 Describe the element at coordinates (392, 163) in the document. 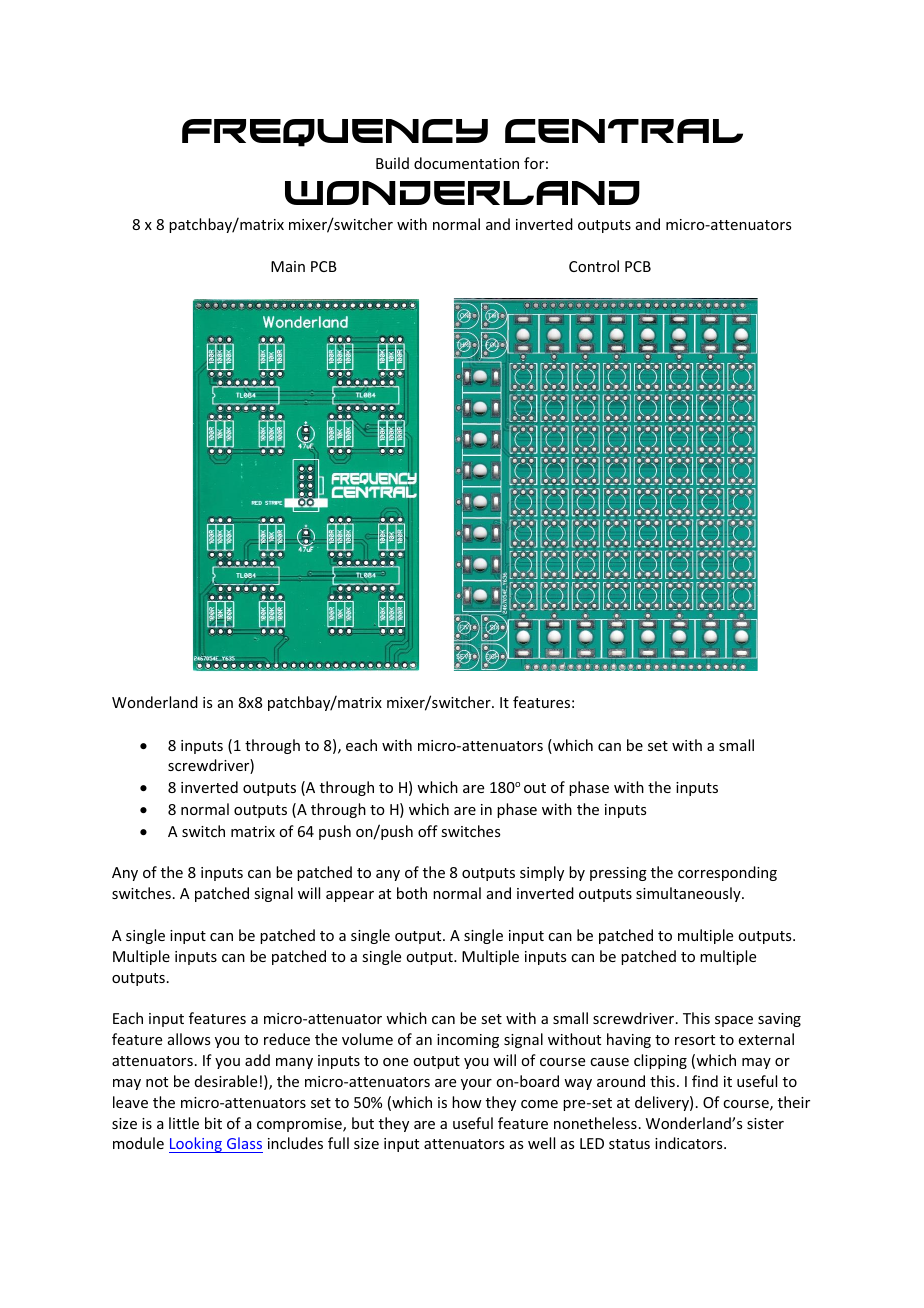

I see `Build` at that location.
